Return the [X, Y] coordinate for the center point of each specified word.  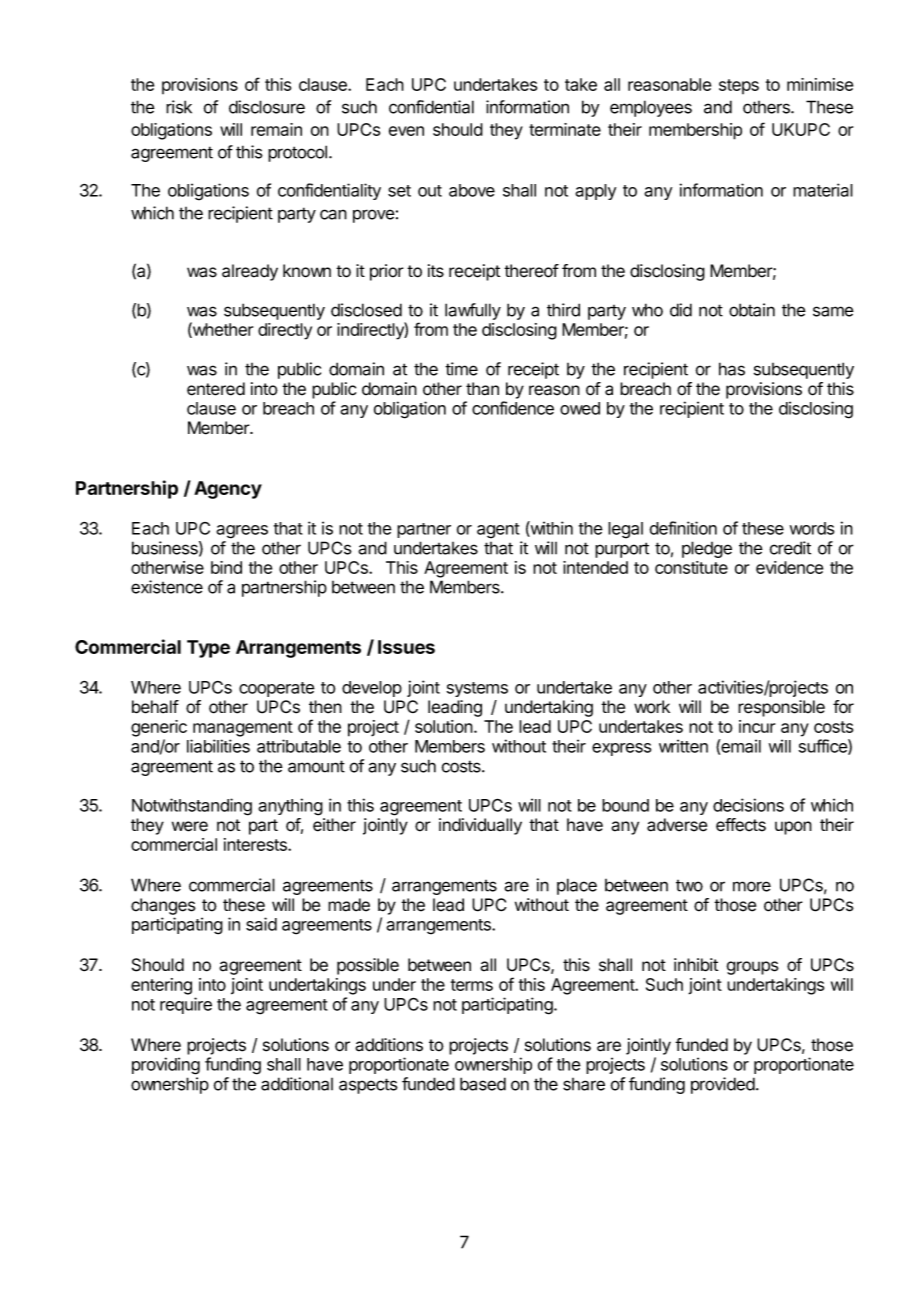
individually [480, 826]
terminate [565, 129]
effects [741, 825]
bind [226, 567]
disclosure [267, 107]
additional [297, 1084]
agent [498, 531]
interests [256, 844]
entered [216, 389]
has [732, 369]
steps [739, 86]
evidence [789, 567]
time [461, 369]
